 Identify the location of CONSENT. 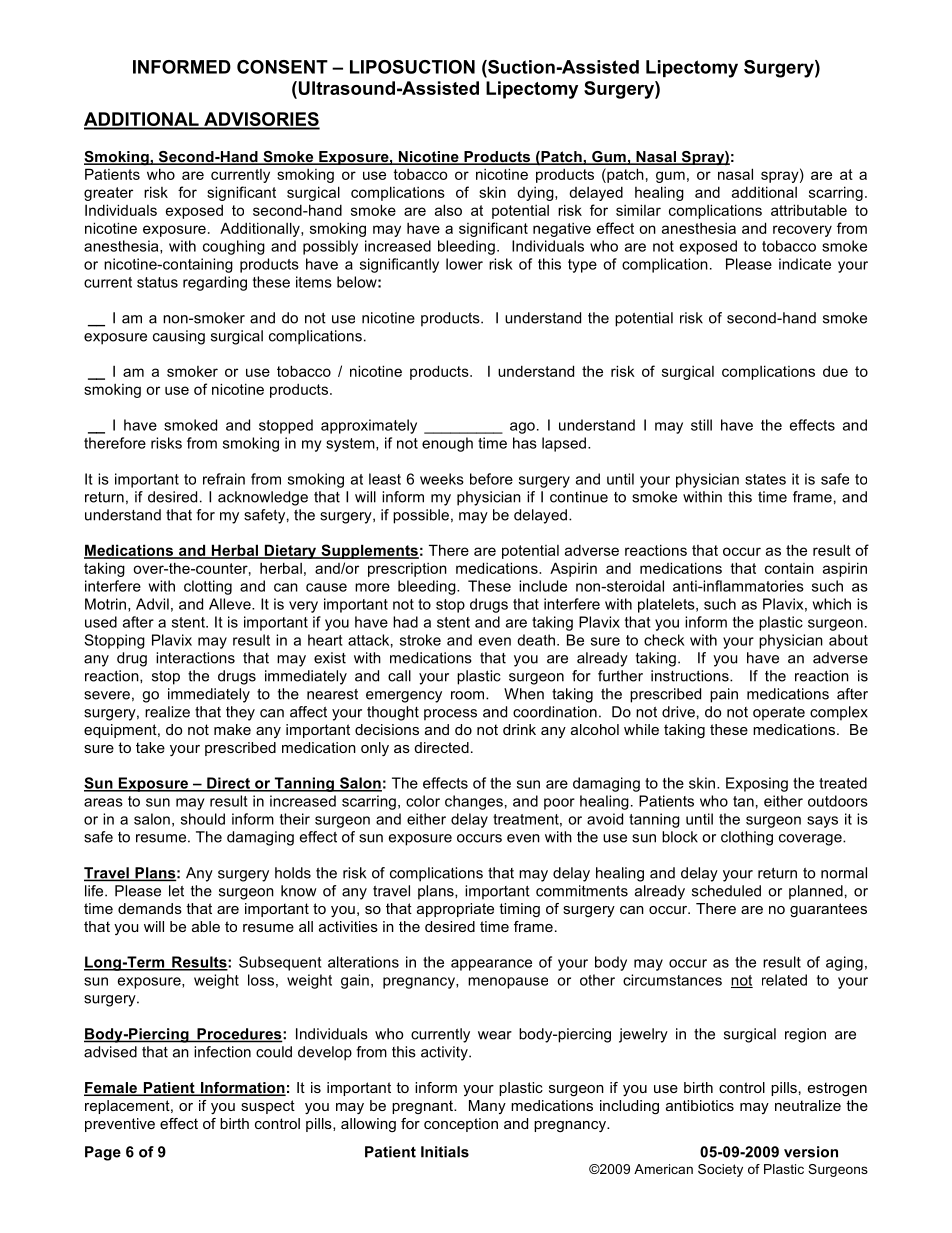
(282, 67).
